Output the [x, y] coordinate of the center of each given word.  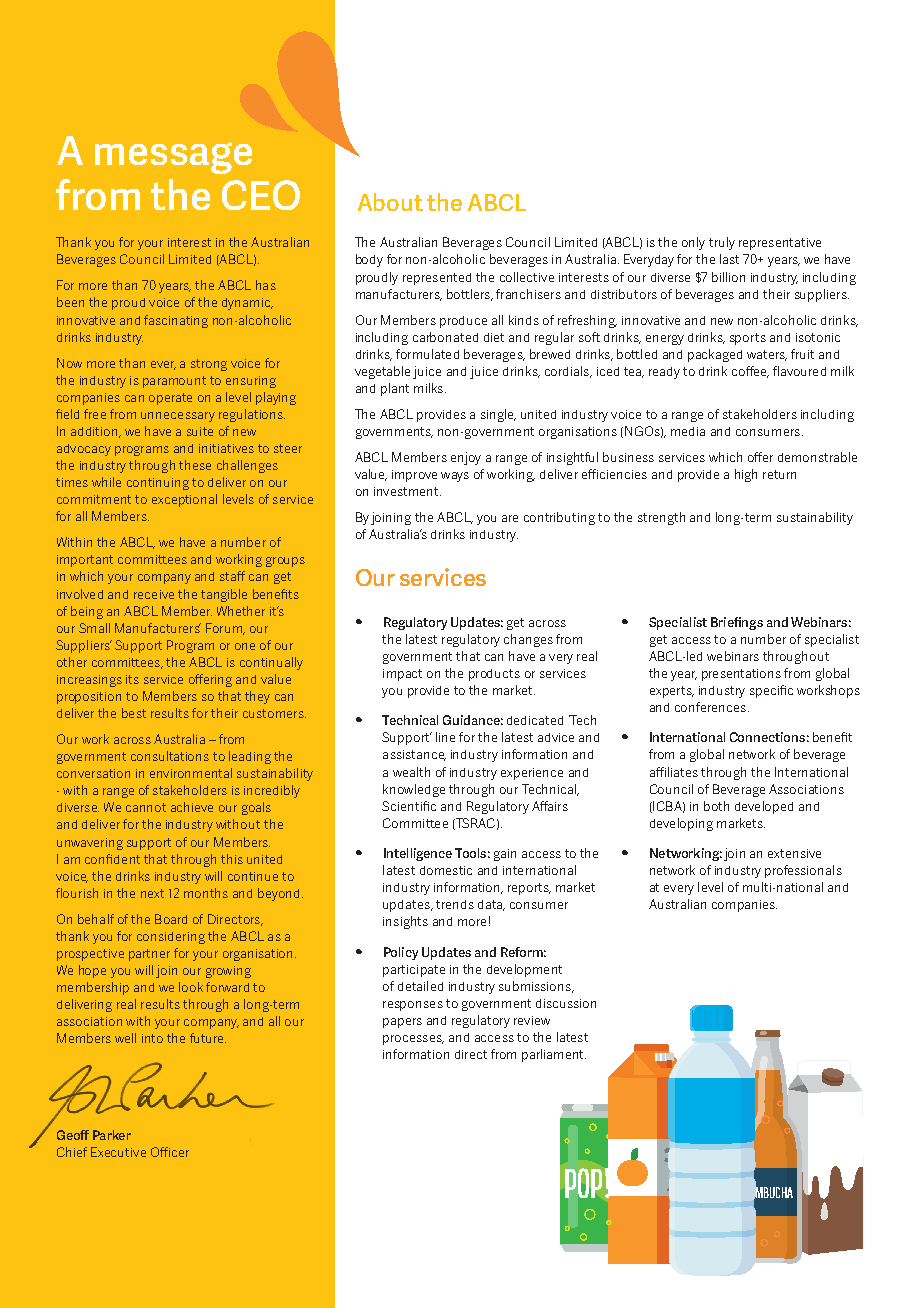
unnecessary [178, 417]
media [688, 431]
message [173, 158]
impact [402, 675]
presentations [741, 675]
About [390, 202]
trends [455, 904]
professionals [803, 871]
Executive [118, 1152]
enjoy [466, 458]
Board [171, 919]
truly [722, 243]
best [134, 713]
